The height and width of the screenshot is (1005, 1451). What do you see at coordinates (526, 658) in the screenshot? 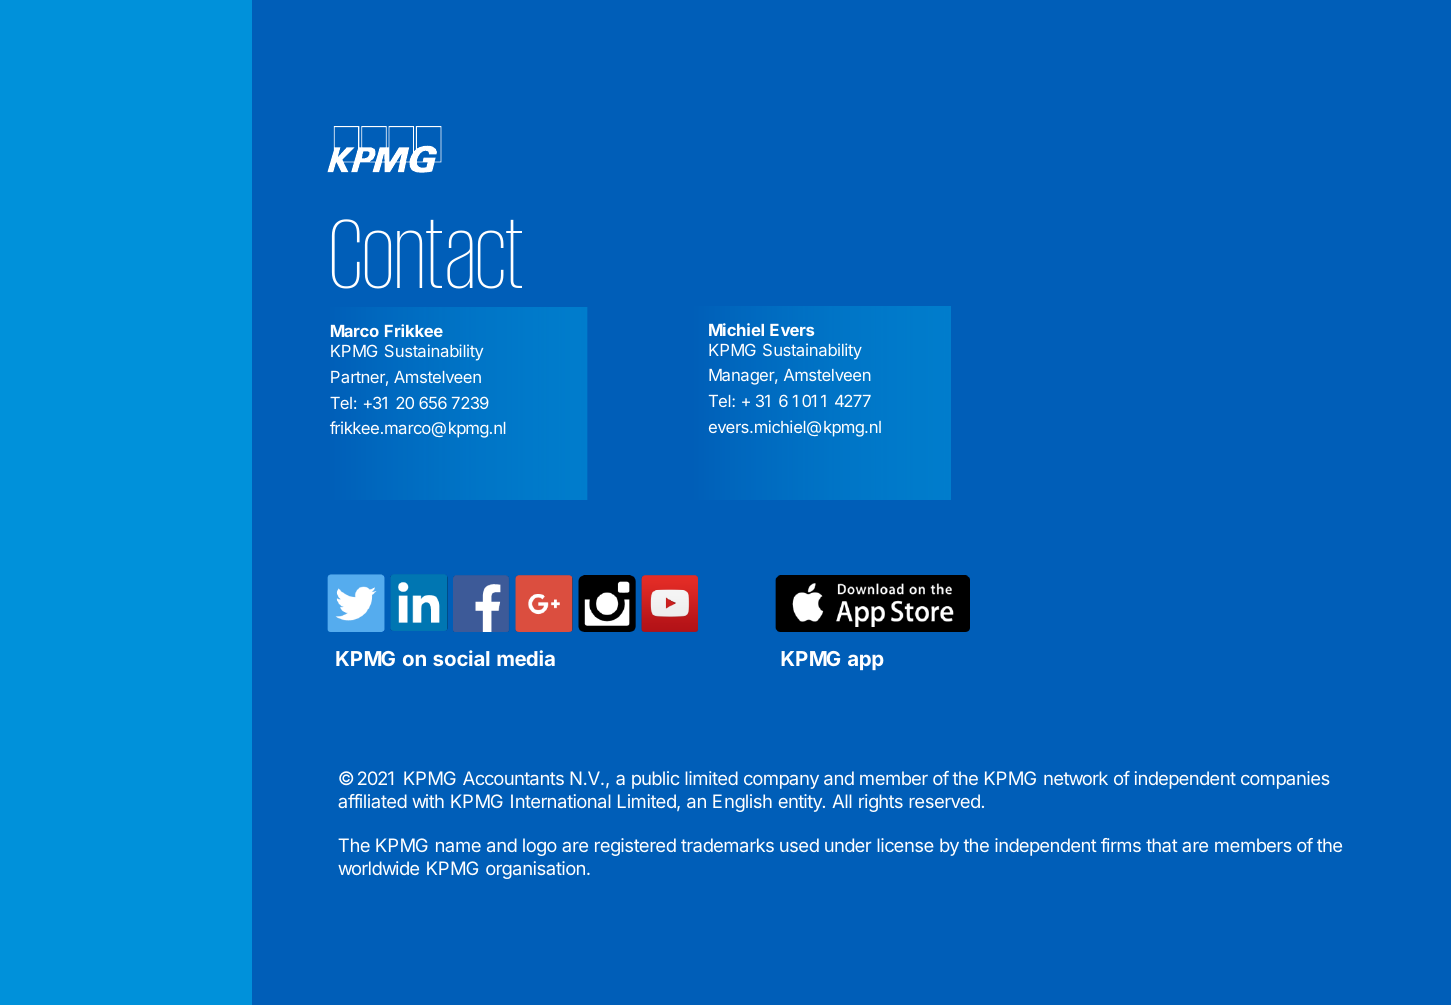
I see `media` at bounding box center [526, 658].
